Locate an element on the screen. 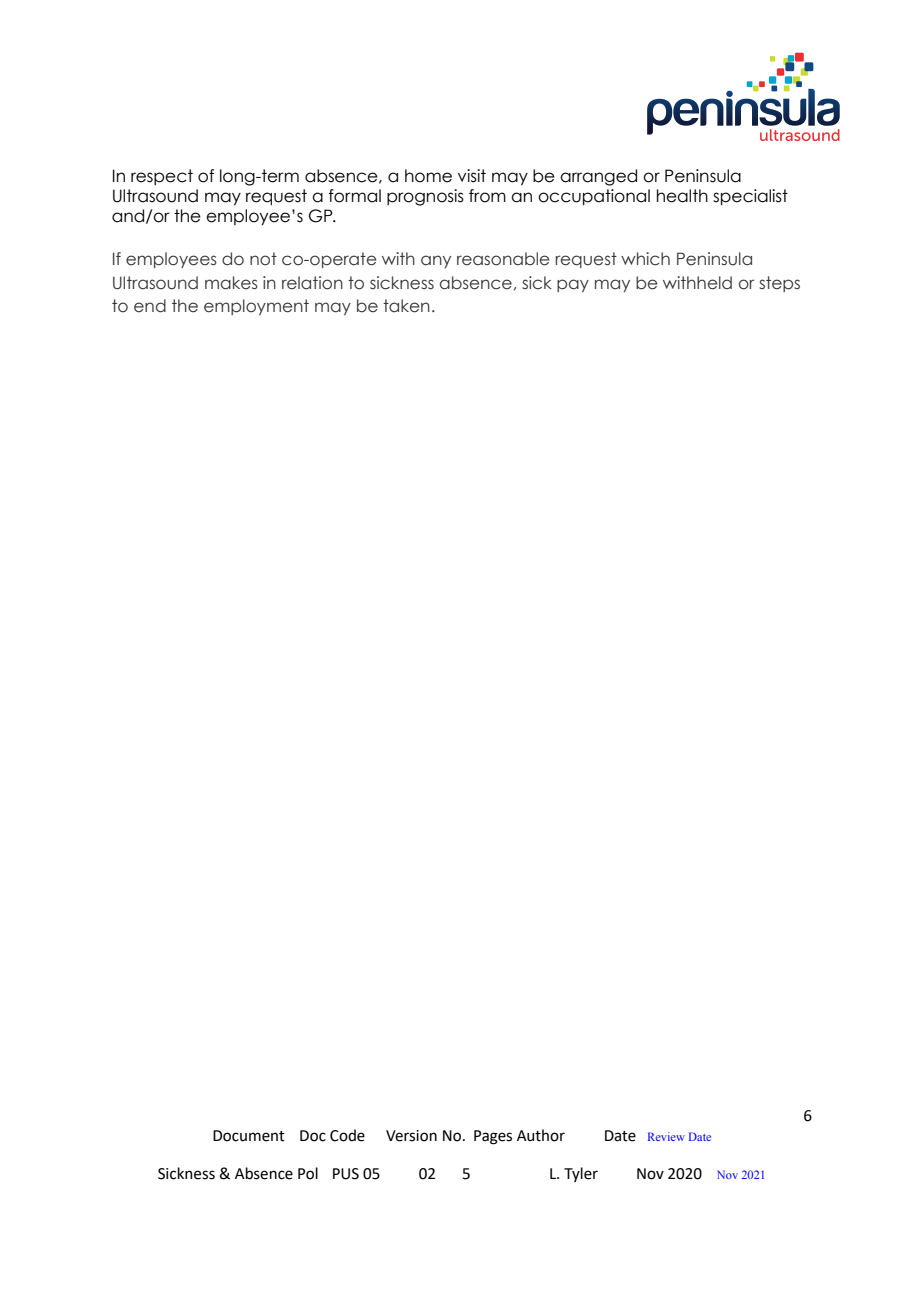  taken is located at coordinates (406, 306).
